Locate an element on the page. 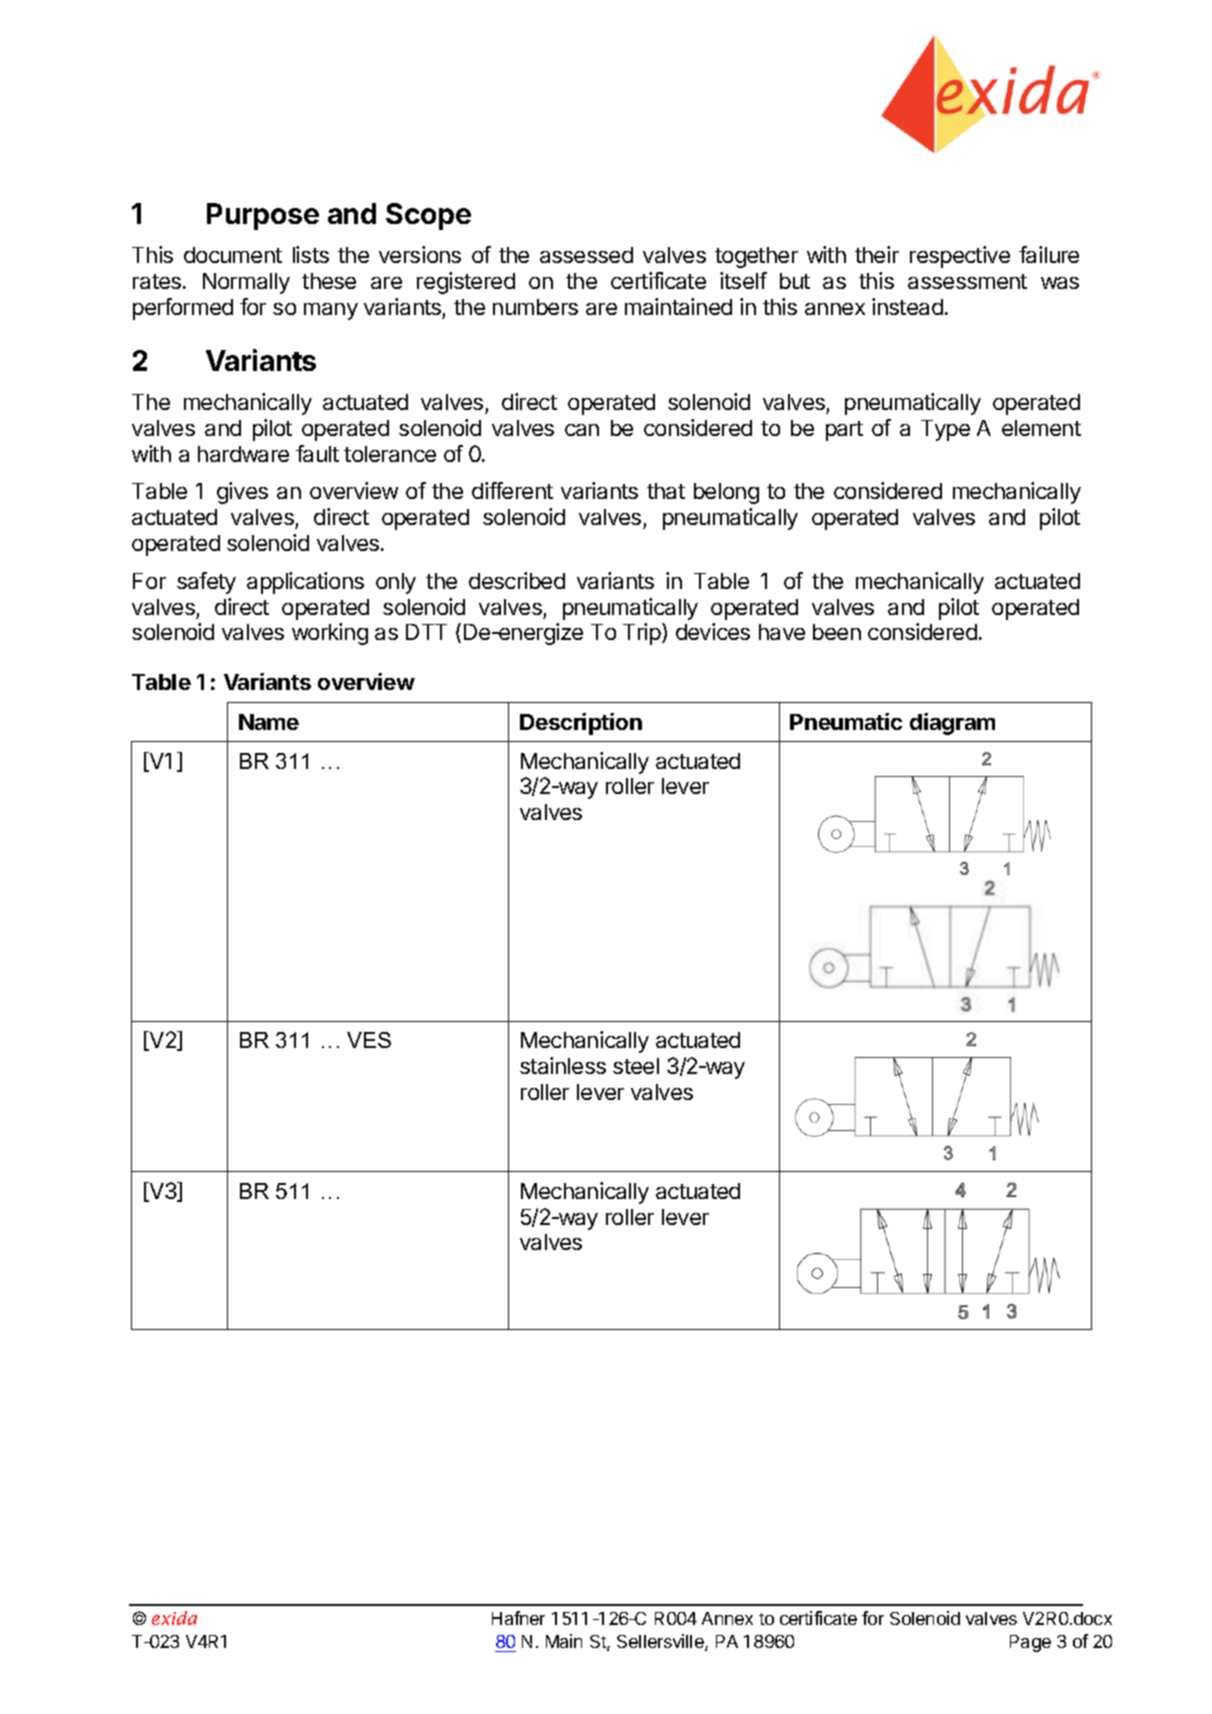 Image resolution: width=1212 pixels, height=1714 pixels. assessed is located at coordinates (586, 255).
